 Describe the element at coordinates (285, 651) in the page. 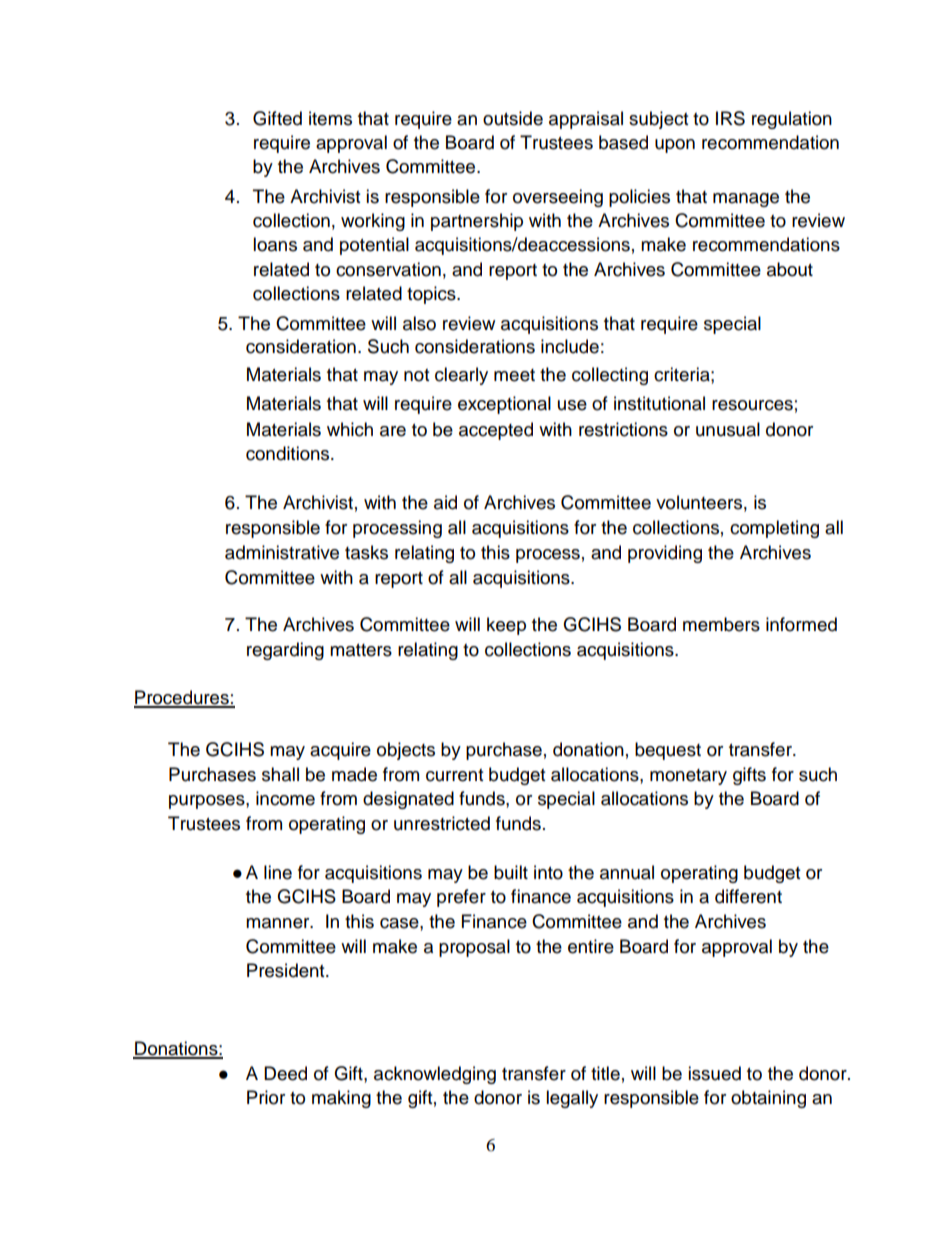

I see `regarding` at that location.
